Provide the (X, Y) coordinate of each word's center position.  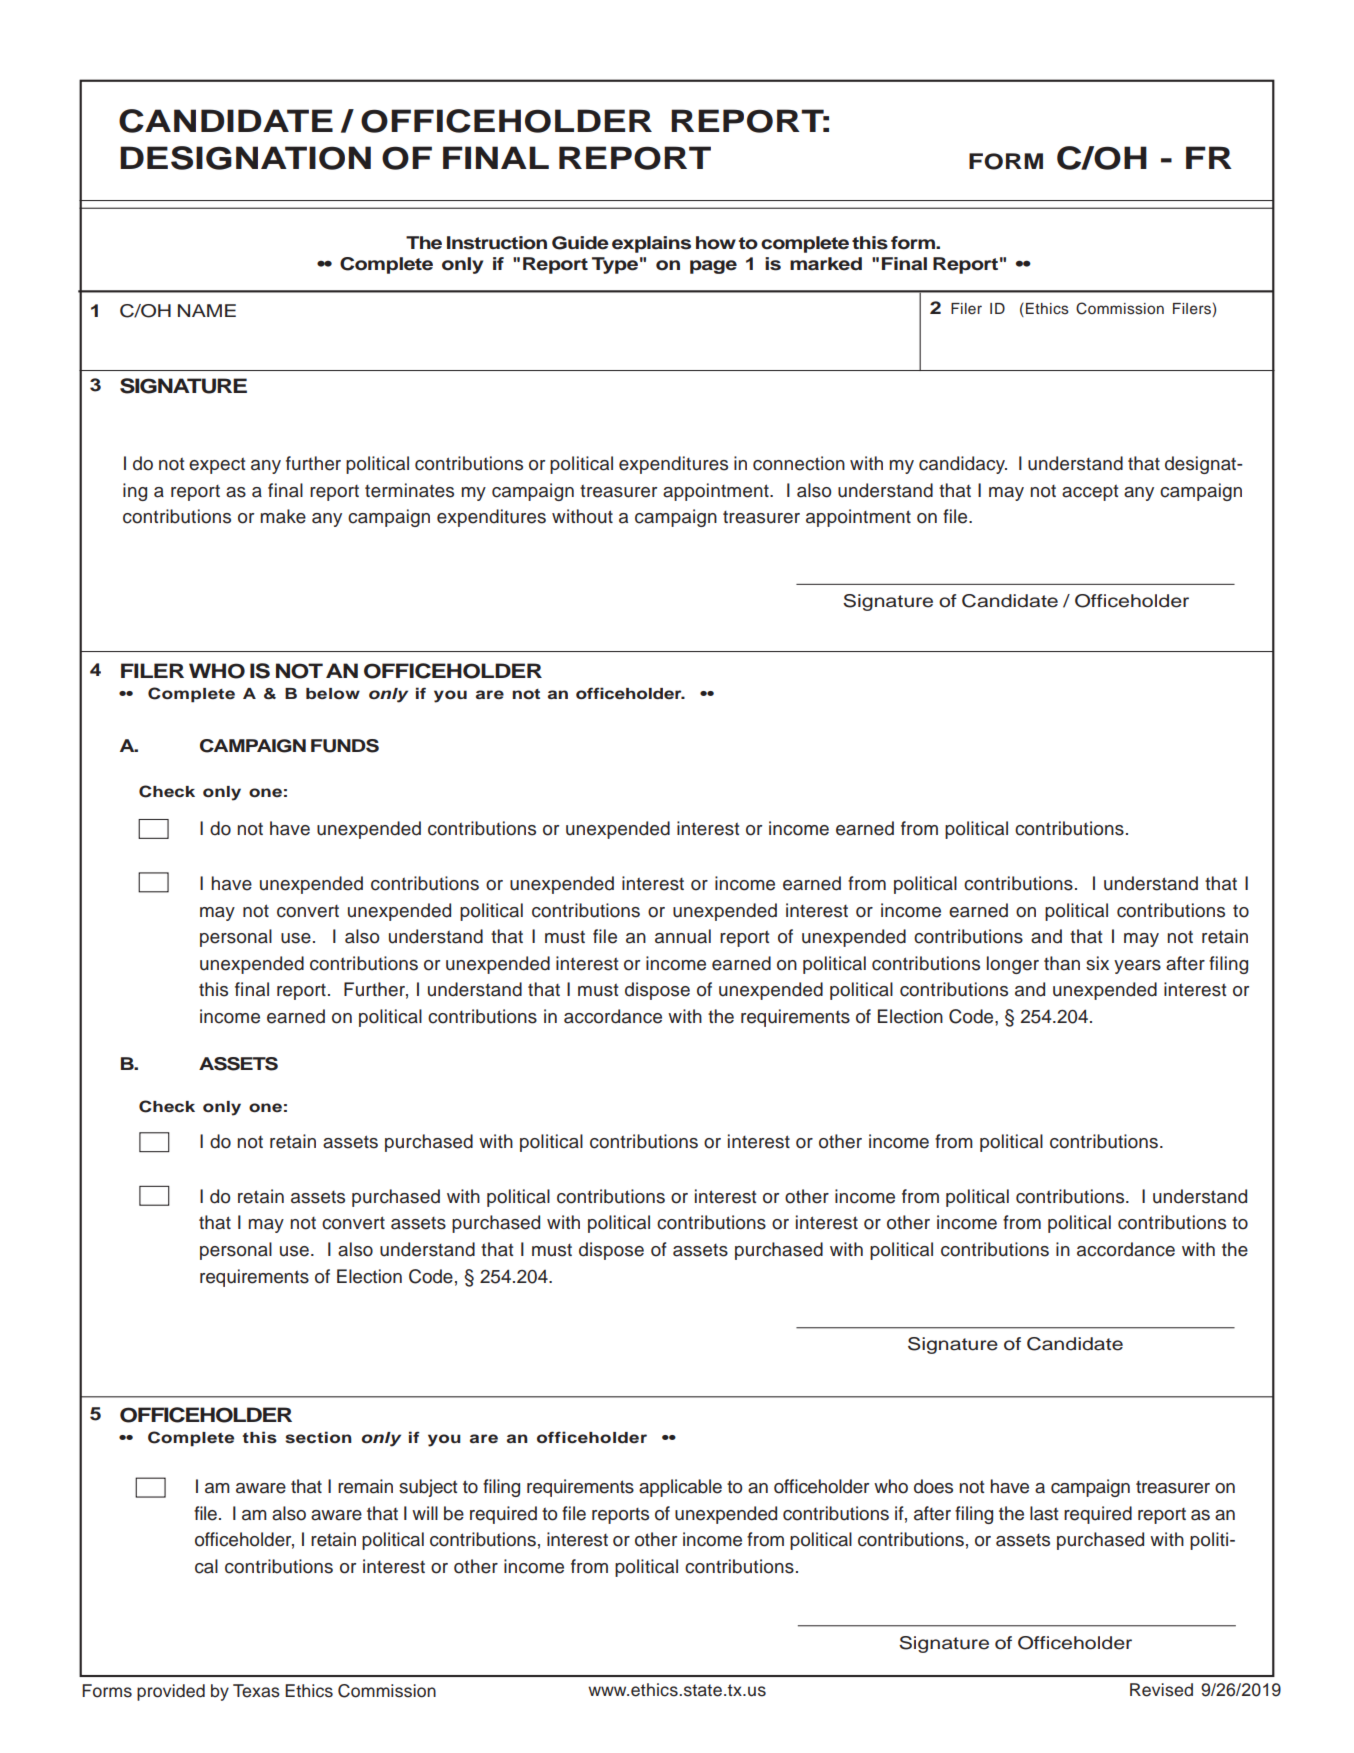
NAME (207, 310)
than (1062, 963)
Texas (256, 1691)
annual (683, 936)
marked (826, 264)
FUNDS (345, 746)
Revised (1161, 1690)
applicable (680, 1488)
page (713, 267)
